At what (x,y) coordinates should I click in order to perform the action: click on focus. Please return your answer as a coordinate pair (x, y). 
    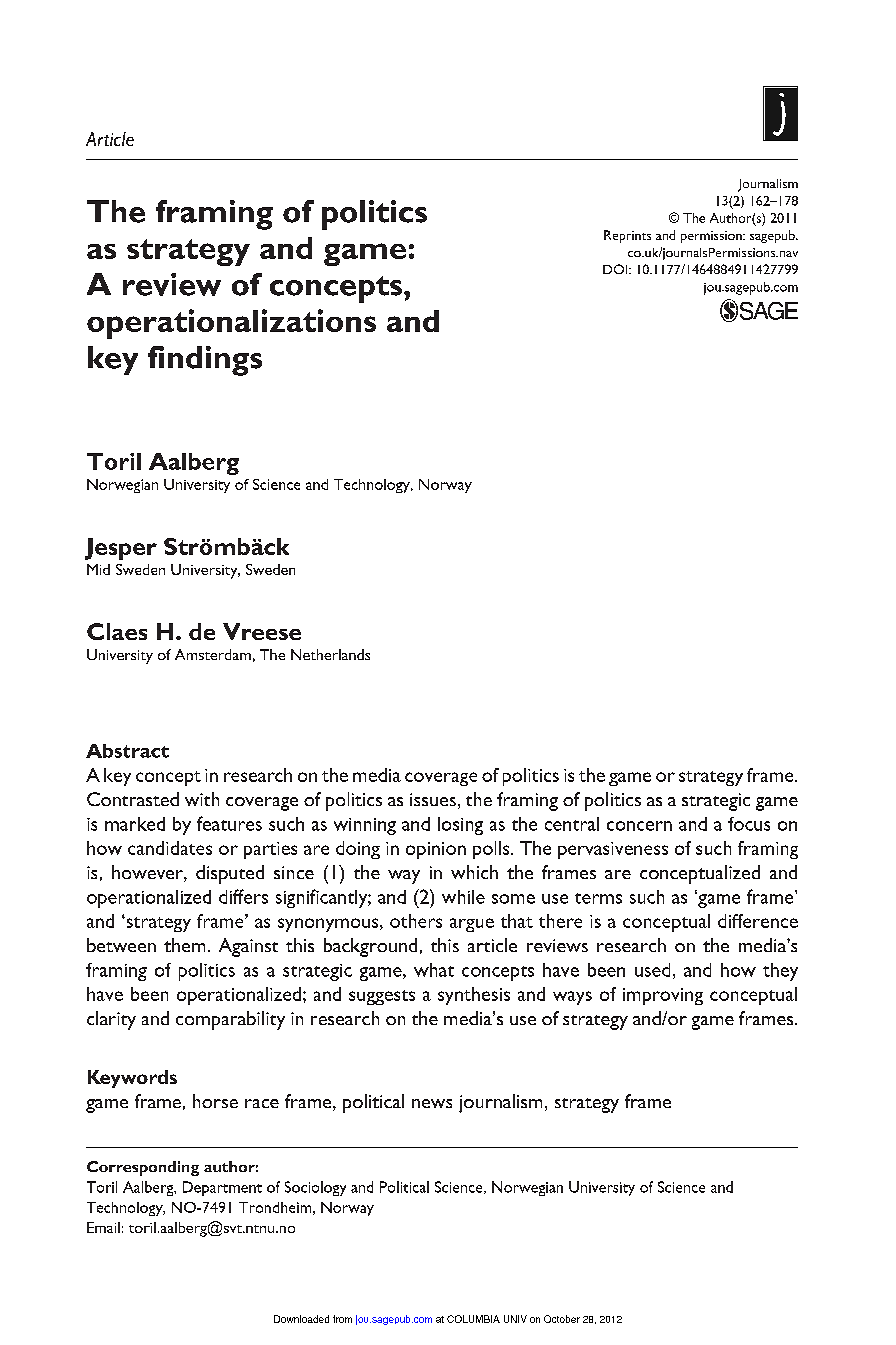
    Looking at the image, I should click on (749, 824).
